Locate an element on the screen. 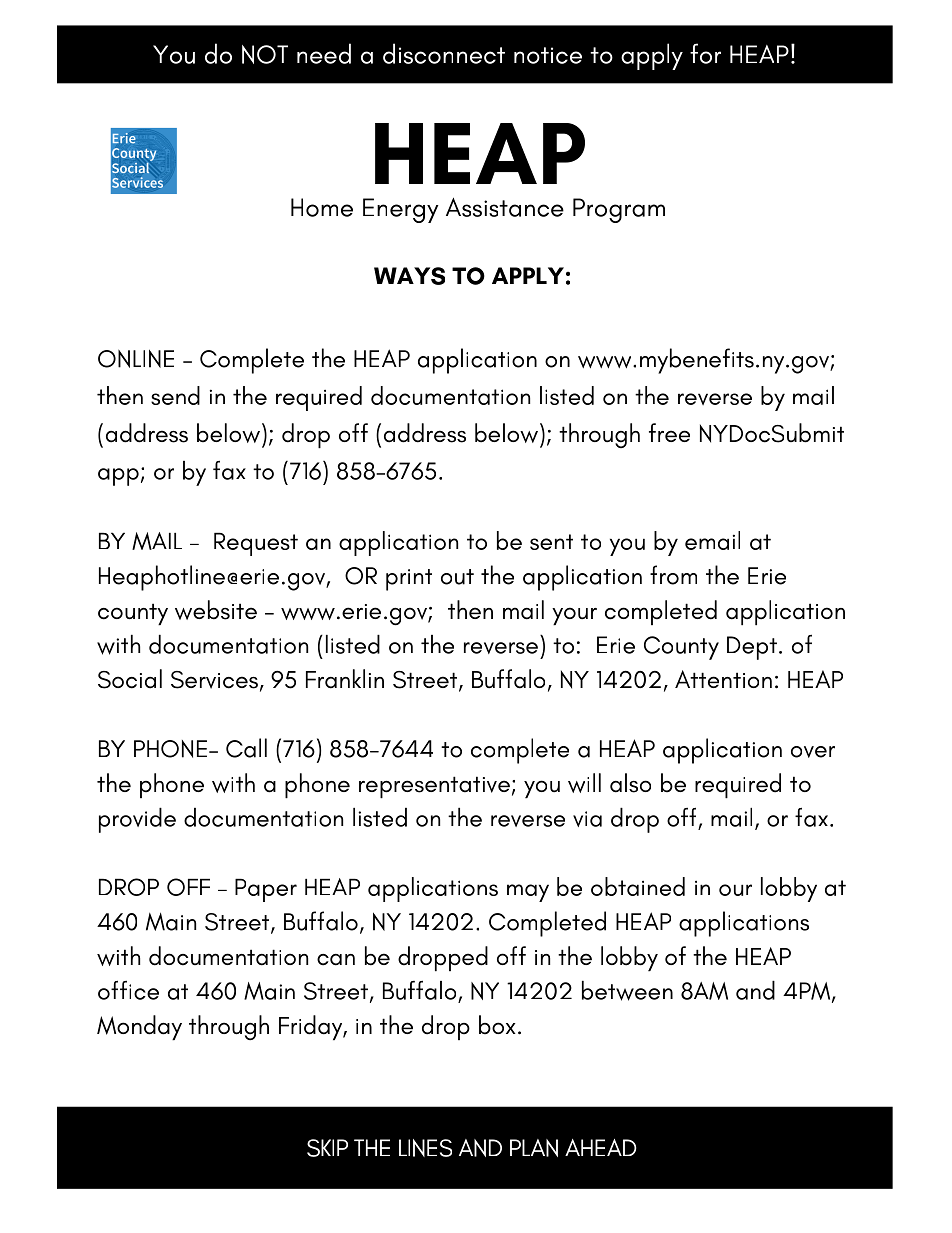  out is located at coordinates (457, 577).
